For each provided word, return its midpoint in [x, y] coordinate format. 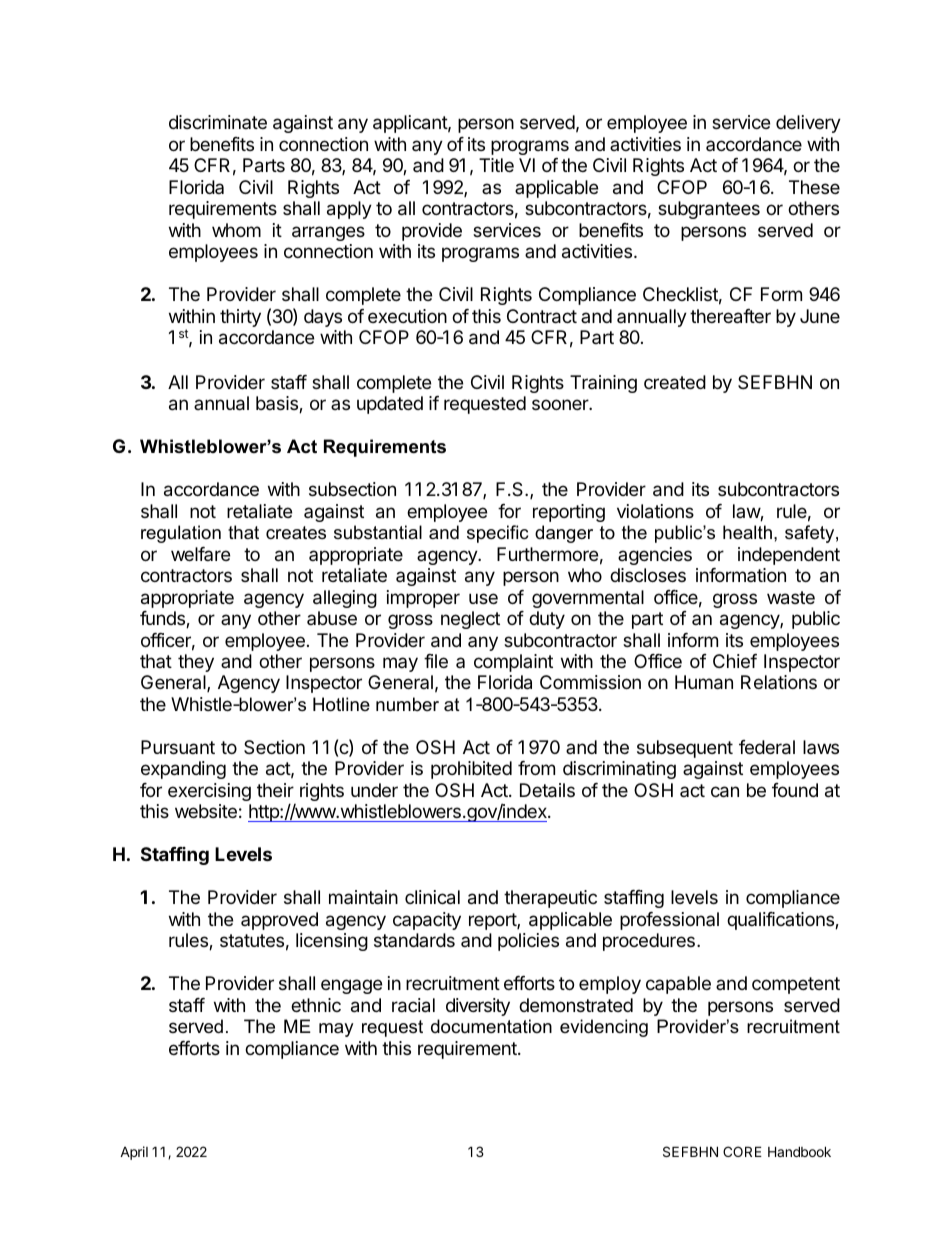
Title [496, 165]
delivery [808, 124]
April [134, 1153]
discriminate [218, 122]
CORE [742, 1151]
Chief [735, 661]
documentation [491, 1026]
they [196, 663]
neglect [470, 620]
